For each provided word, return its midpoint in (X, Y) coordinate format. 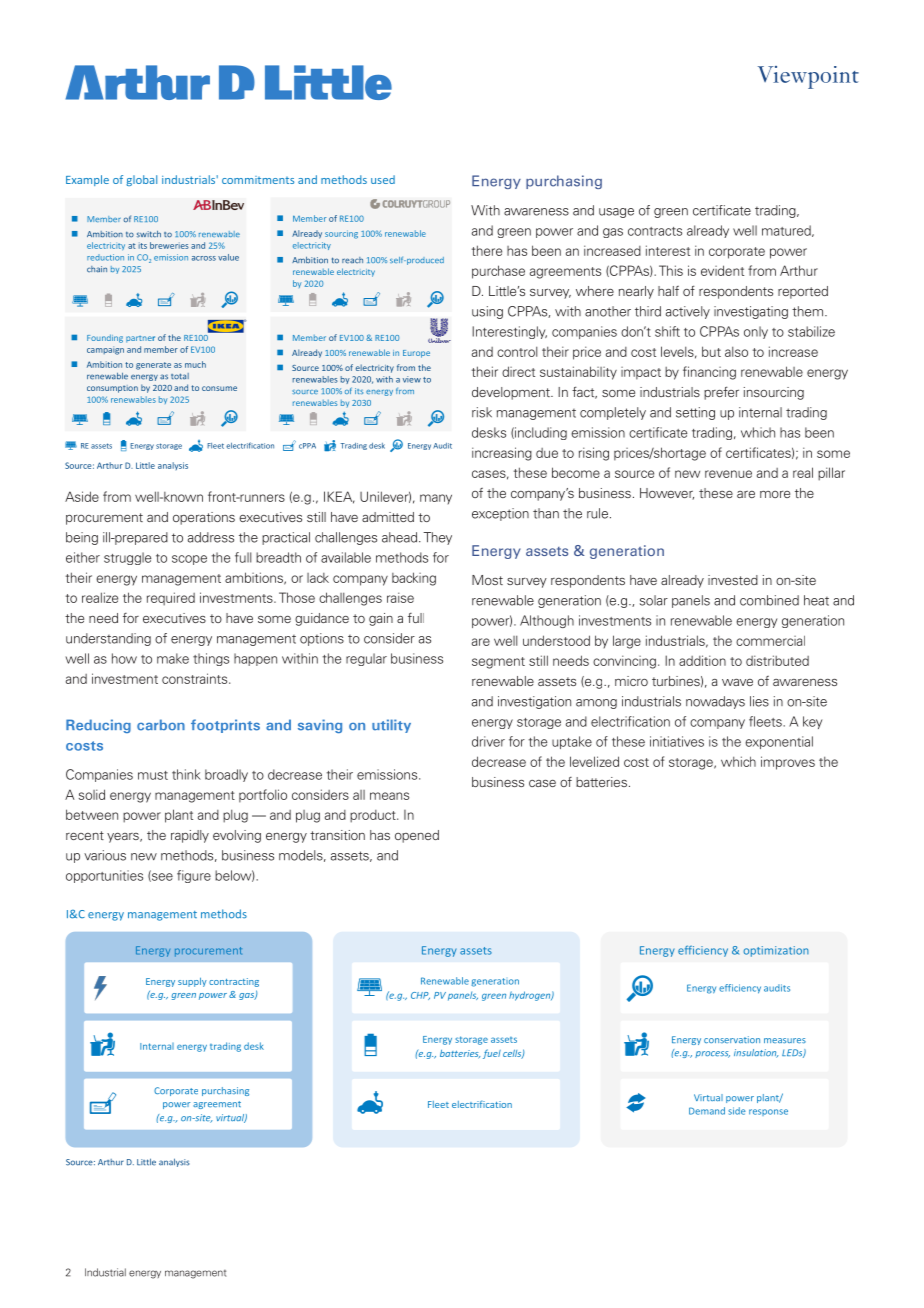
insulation (756, 1053)
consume (219, 388)
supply (192, 982)
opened (417, 836)
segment (498, 663)
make (173, 658)
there (487, 250)
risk (482, 412)
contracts (655, 231)
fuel (492, 1054)
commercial (770, 641)
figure (194, 876)
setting (695, 413)
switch (149, 234)
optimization (776, 951)
